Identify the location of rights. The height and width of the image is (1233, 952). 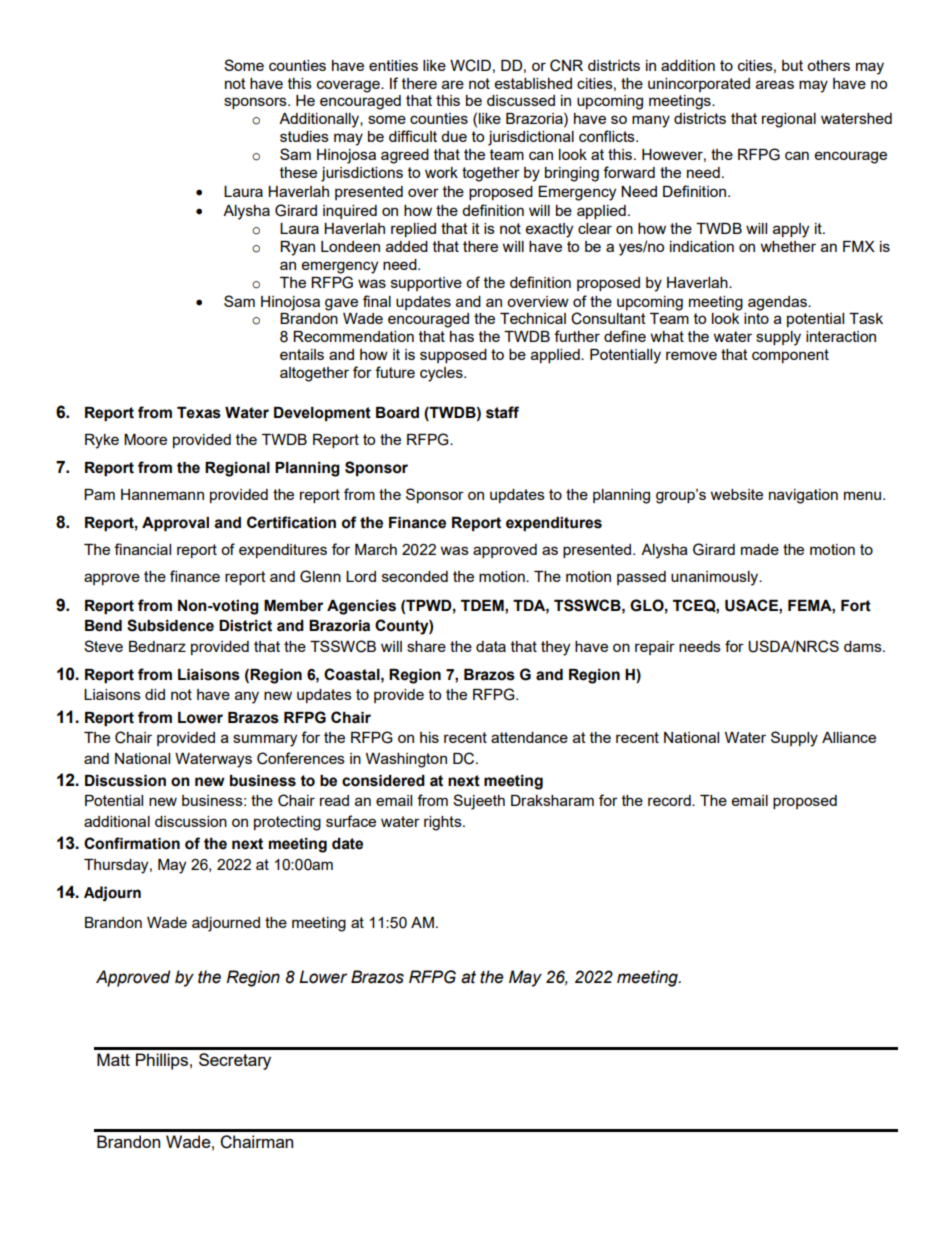
(444, 823).
